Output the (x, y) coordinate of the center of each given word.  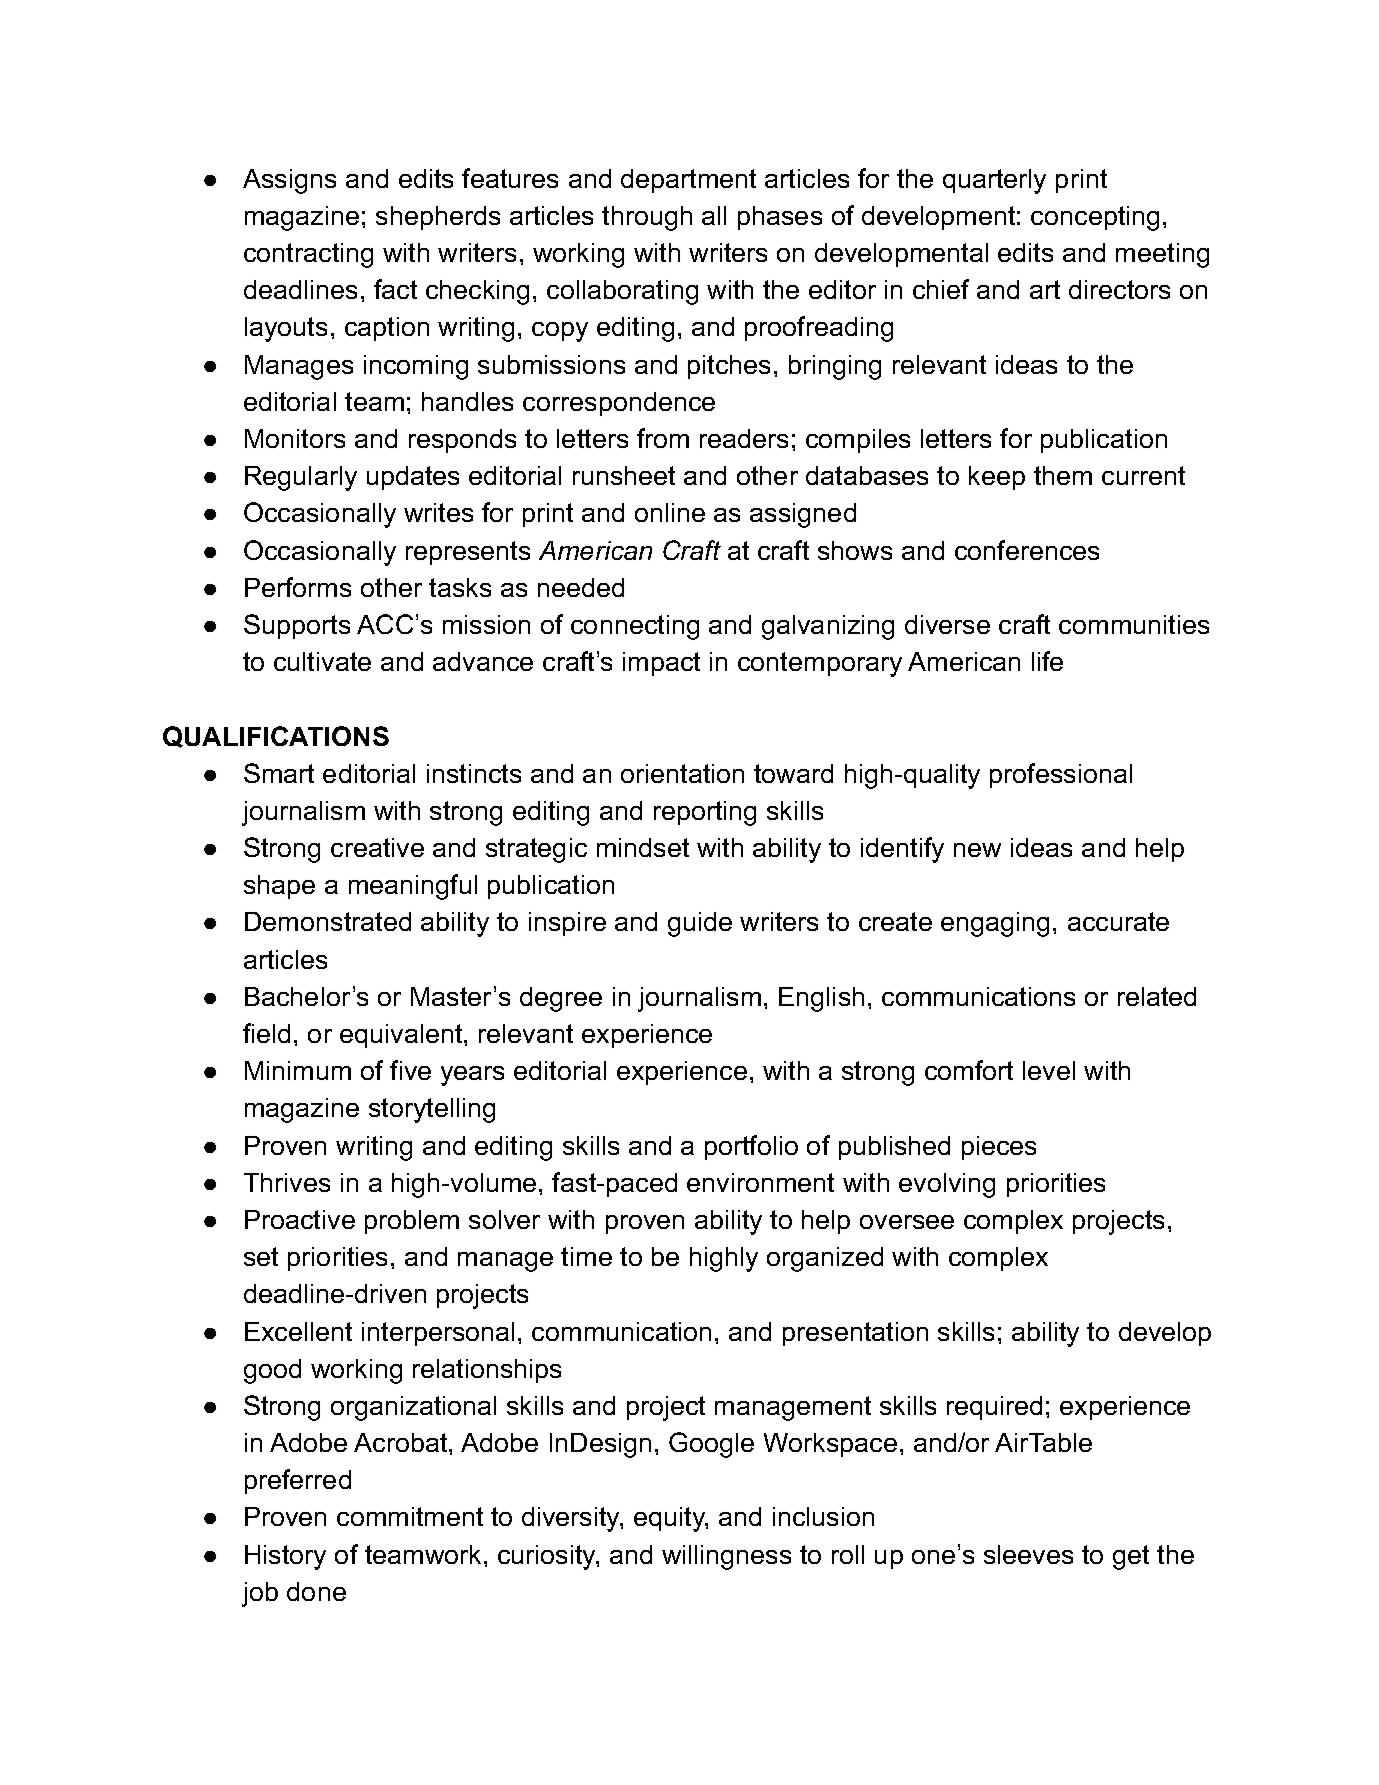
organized (825, 1259)
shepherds (438, 218)
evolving (947, 1185)
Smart (279, 773)
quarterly (994, 181)
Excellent (298, 1331)
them (1063, 475)
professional (1061, 775)
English (821, 999)
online (670, 512)
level (1049, 1070)
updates (413, 478)
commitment (410, 1516)
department (688, 181)
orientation (682, 773)
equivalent (402, 1036)
